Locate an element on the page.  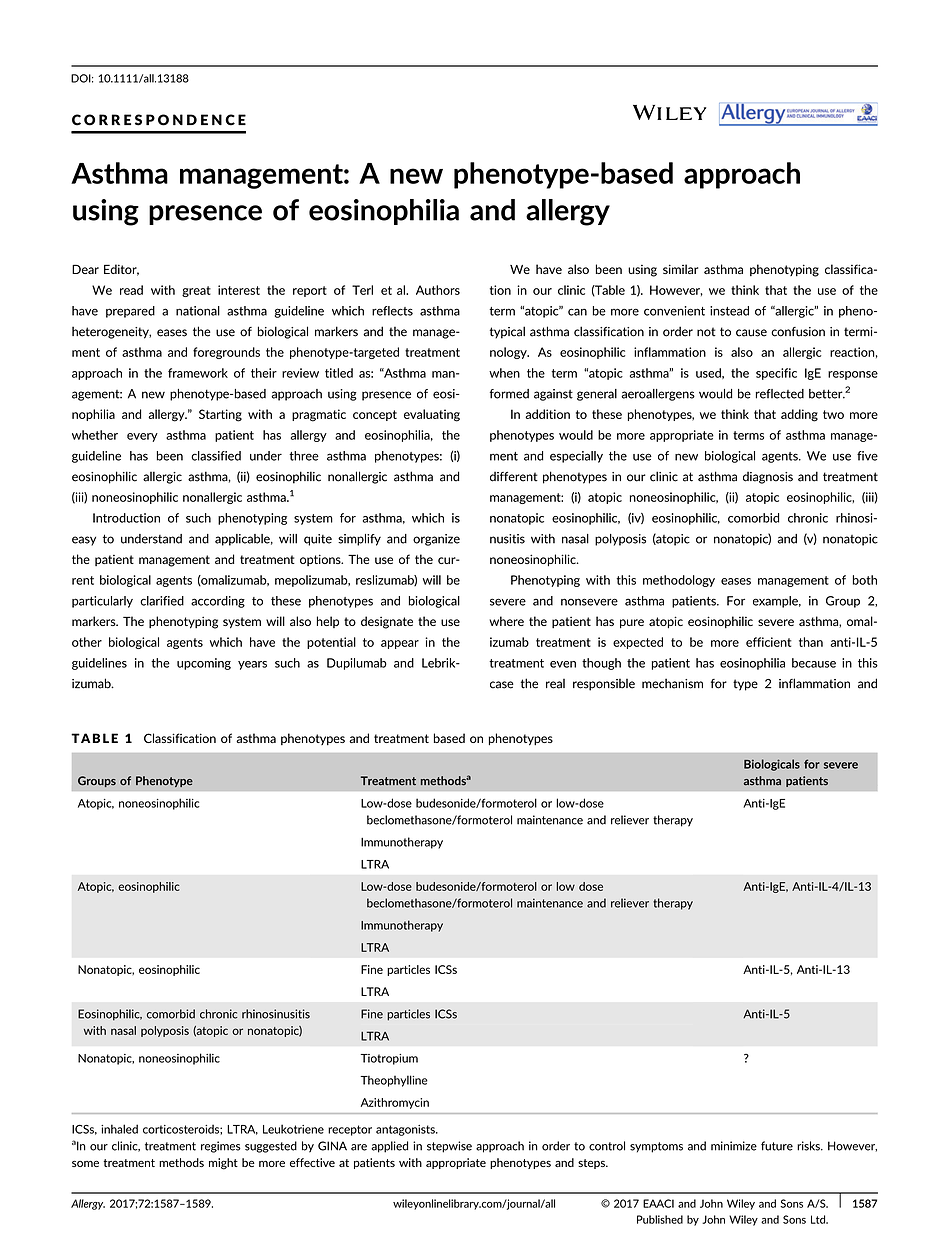
upcoming is located at coordinates (204, 664).
